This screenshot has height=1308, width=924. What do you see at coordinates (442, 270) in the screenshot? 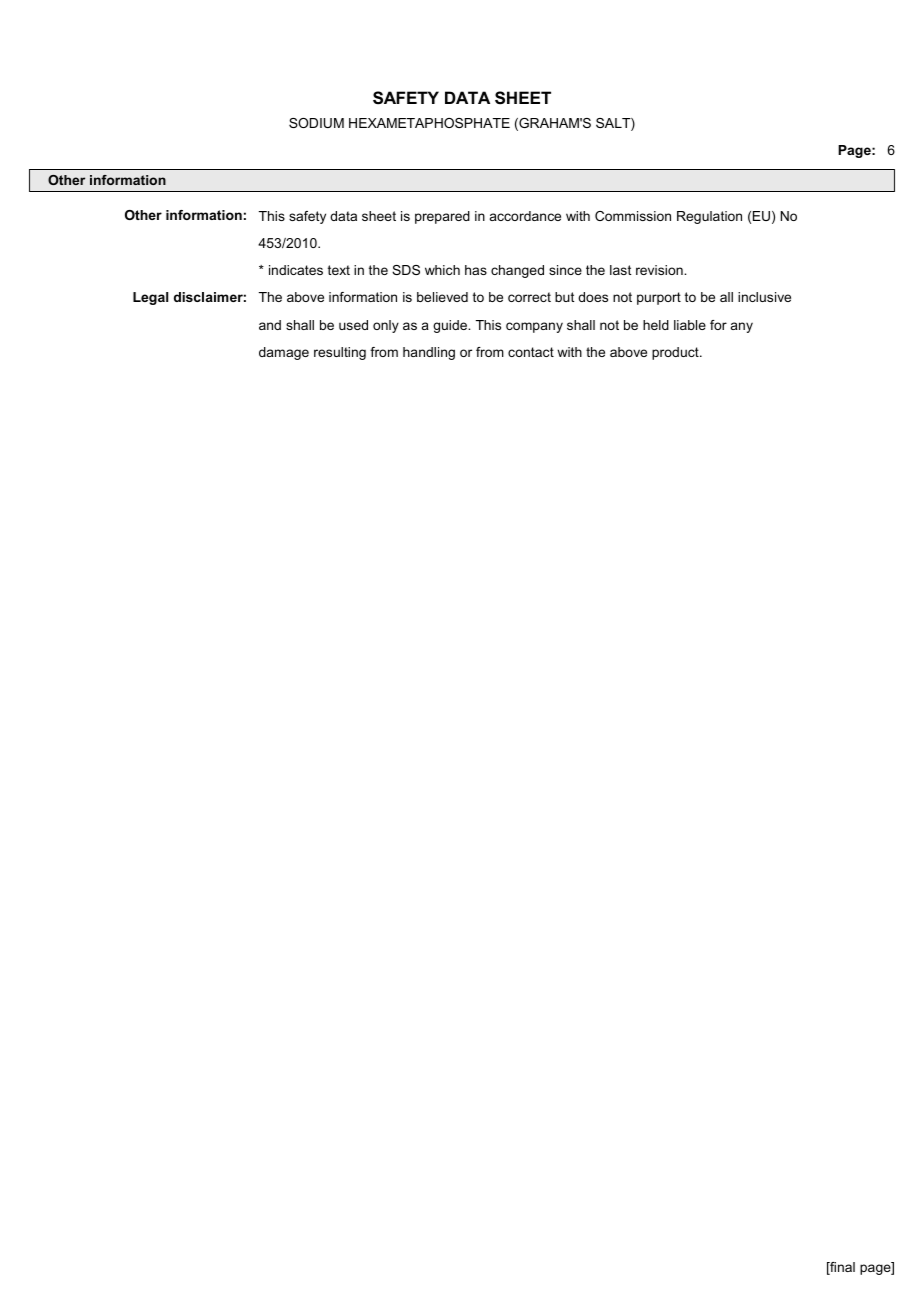
I see `which` at bounding box center [442, 270].
